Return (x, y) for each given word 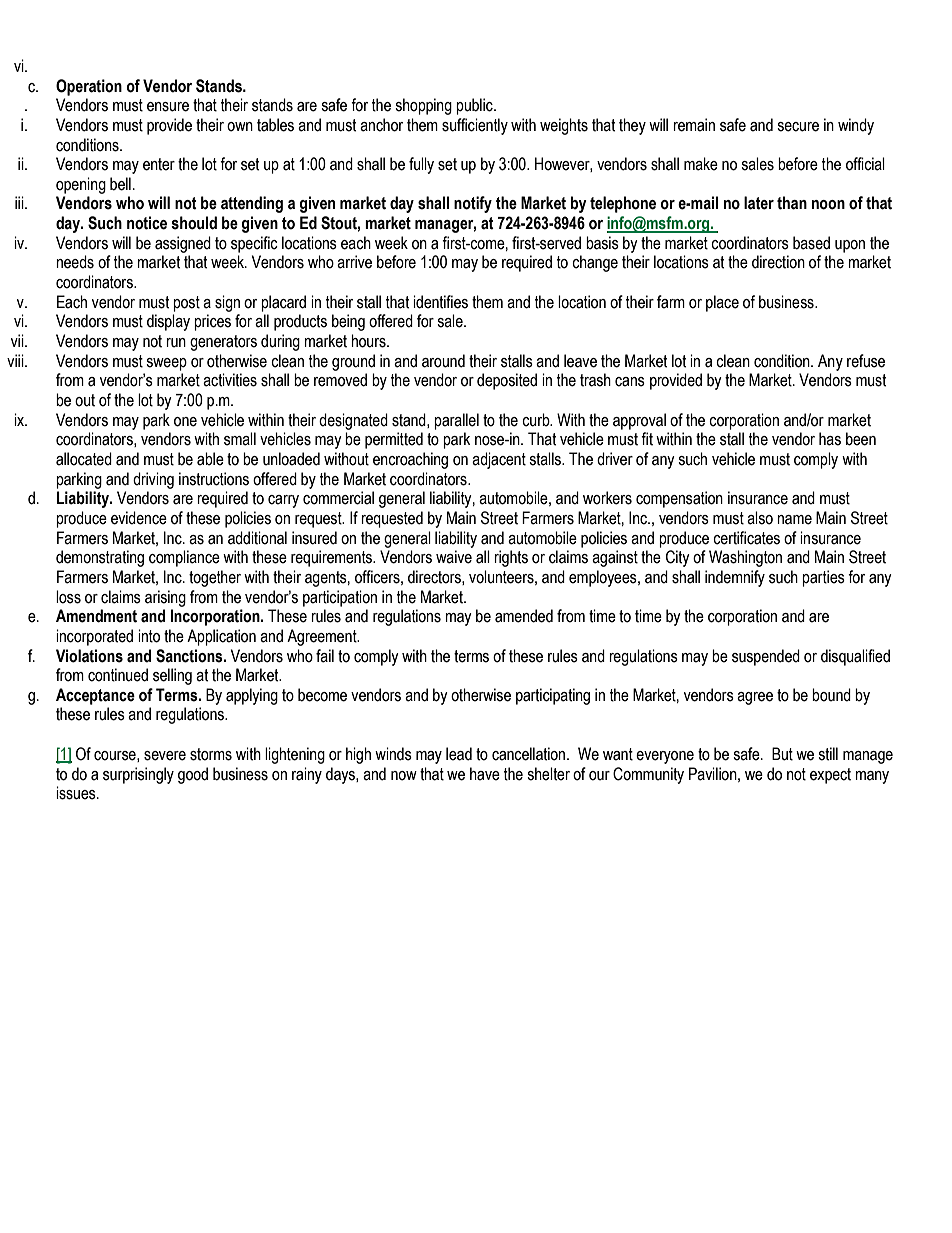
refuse (866, 361)
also (760, 518)
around (443, 361)
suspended (766, 657)
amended (524, 616)
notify (473, 204)
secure (798, 127)
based (811, 243)
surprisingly (138, 775)
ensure (168, 107)
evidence (139, 518)
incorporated (94, 637)
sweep (166, 364)
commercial (338, 498)
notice (147, 223)
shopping (423, 106)
